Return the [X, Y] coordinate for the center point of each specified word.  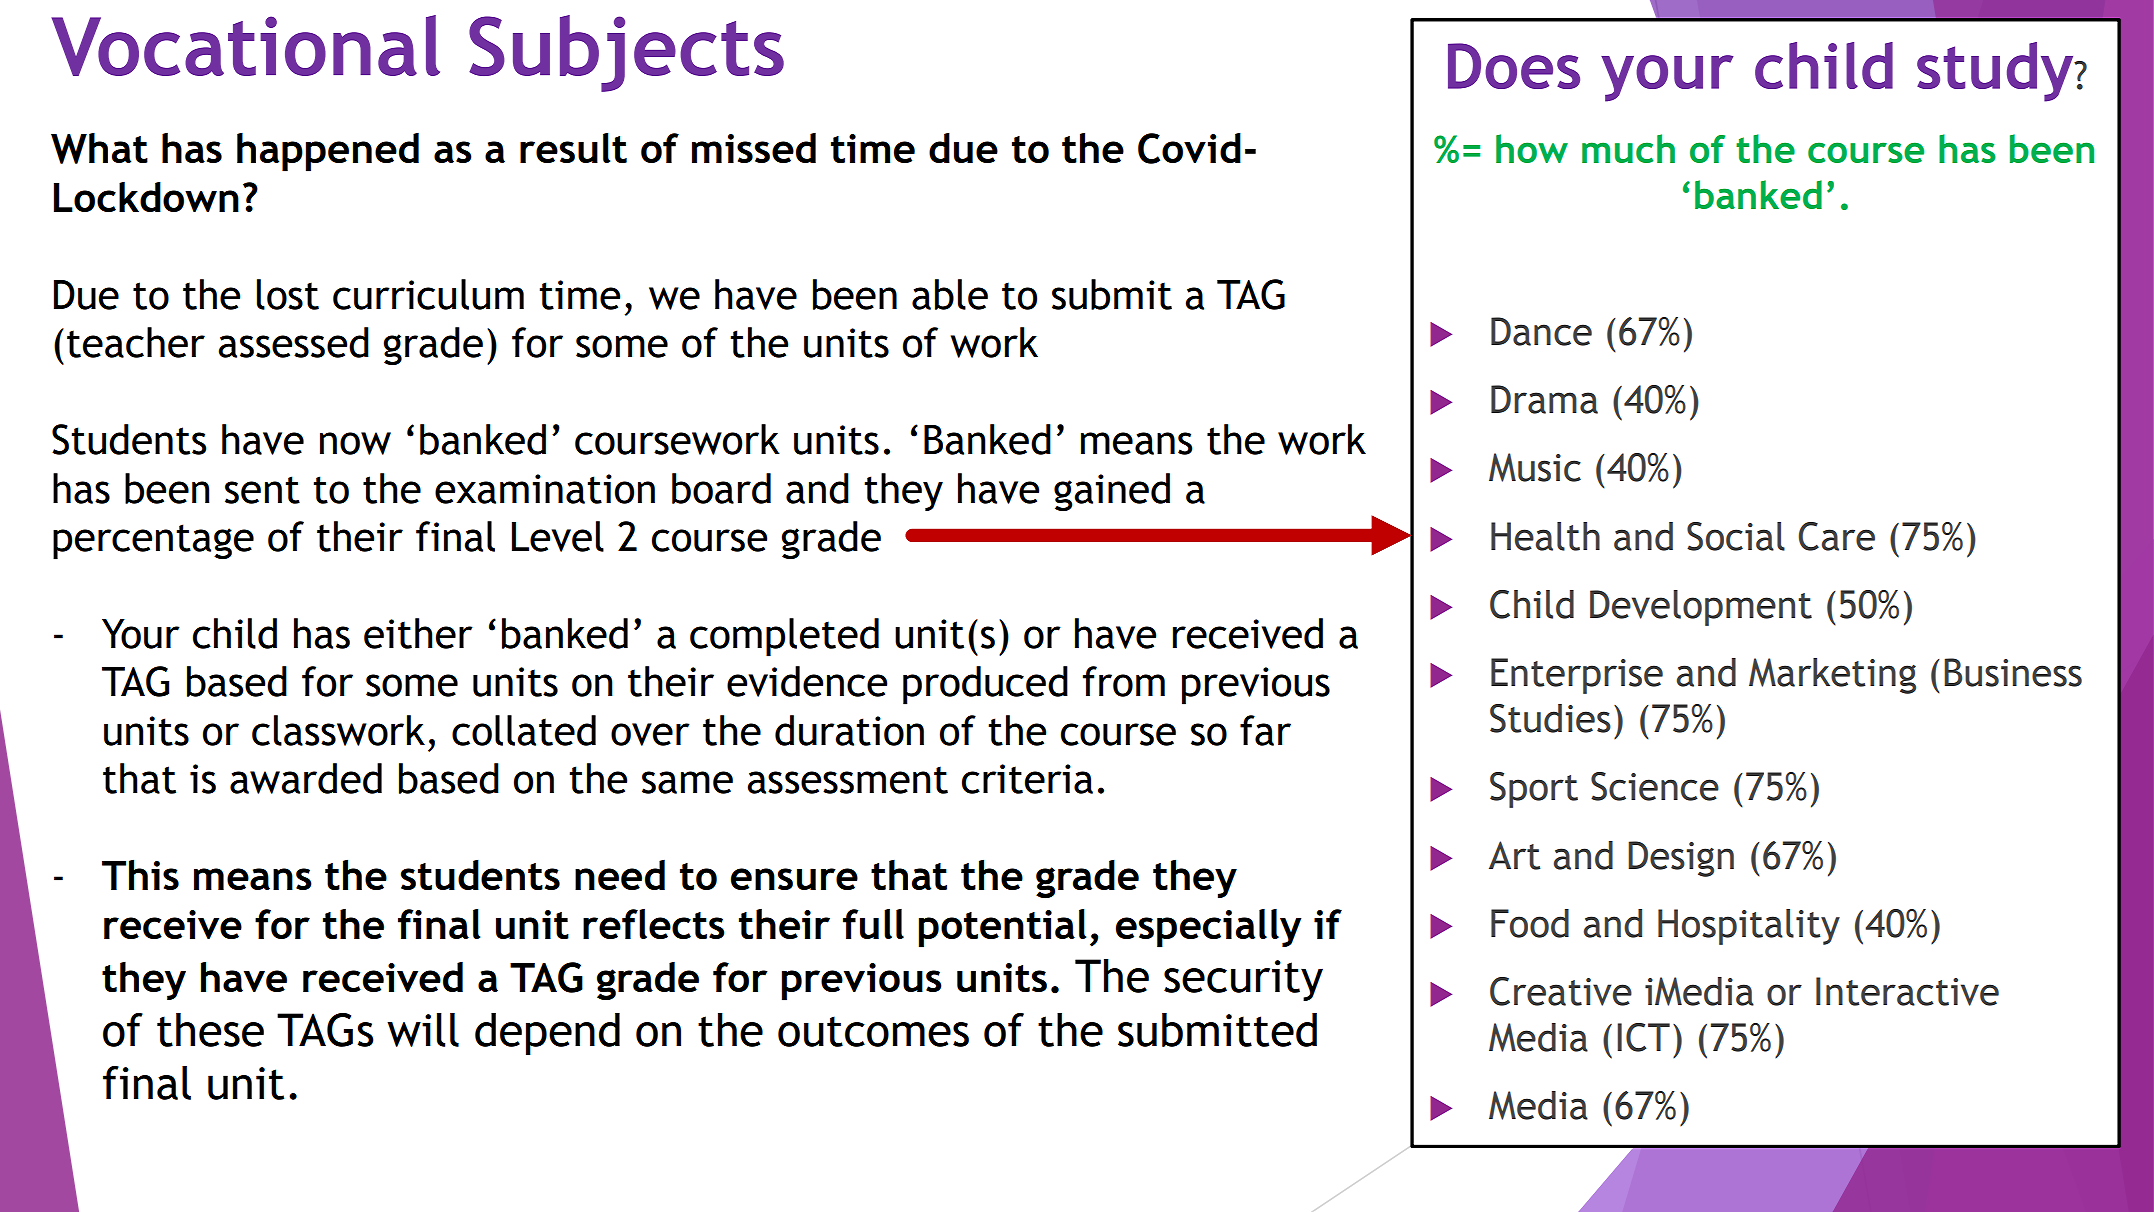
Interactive [1907, 991]
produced [985, 685]
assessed [293, 342]
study [1996, 72]
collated [524, 730]
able [950, 294]
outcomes [873, 1031]
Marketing [1832, 676]
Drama [1544, 399]
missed [754, 148]
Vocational [246, 45]
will [423, 1030]
